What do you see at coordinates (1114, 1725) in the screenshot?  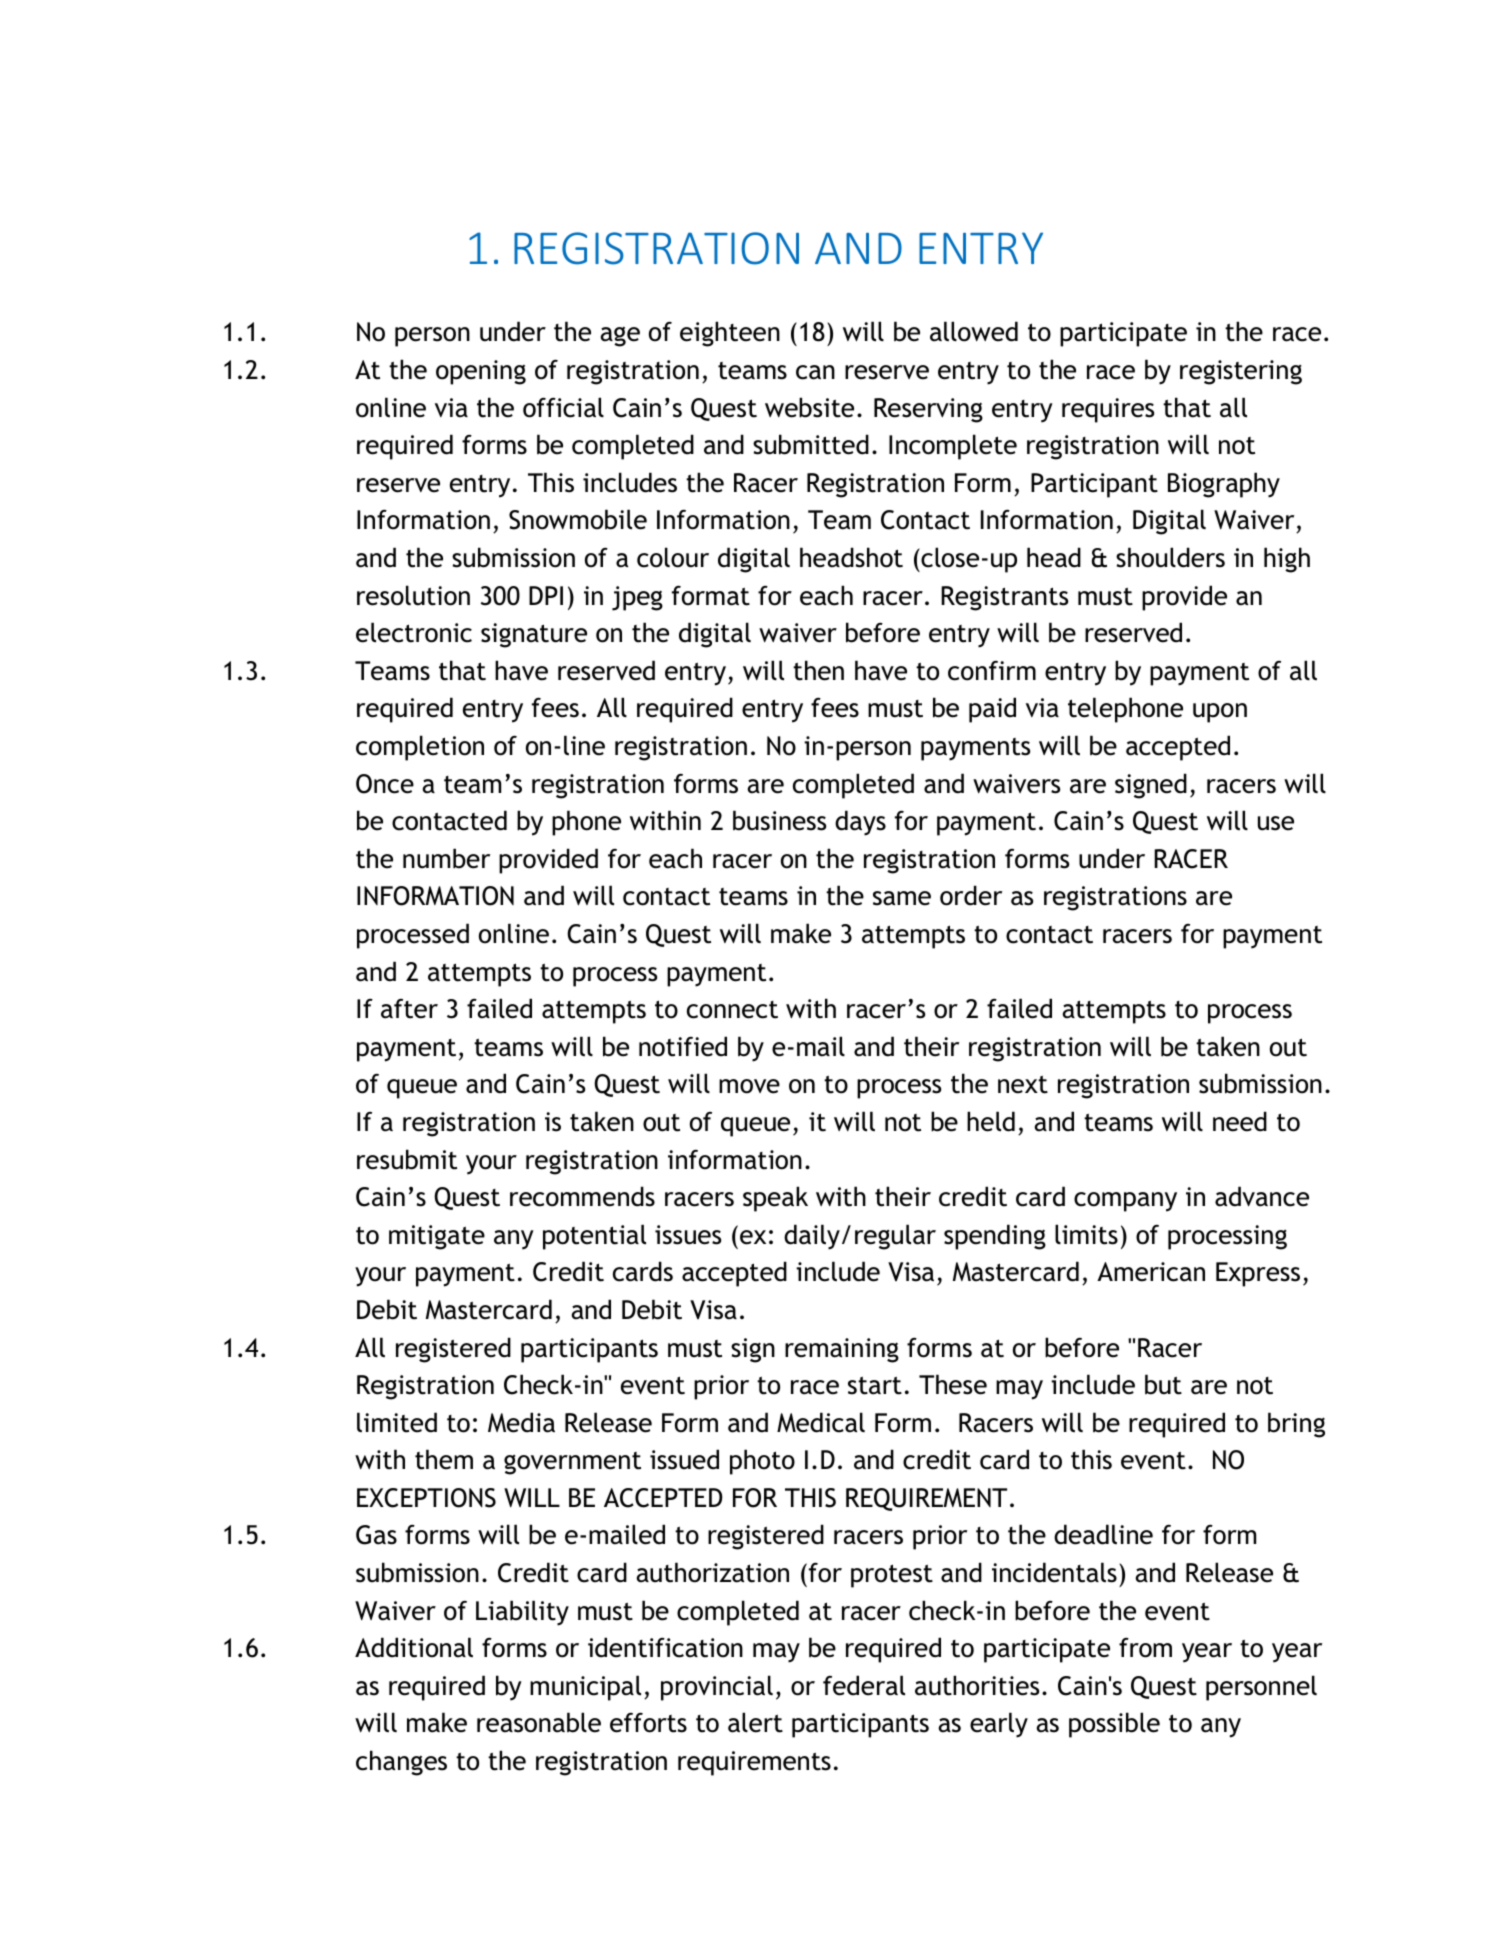 I see `possible` at bounding box center [1114, 1725].
